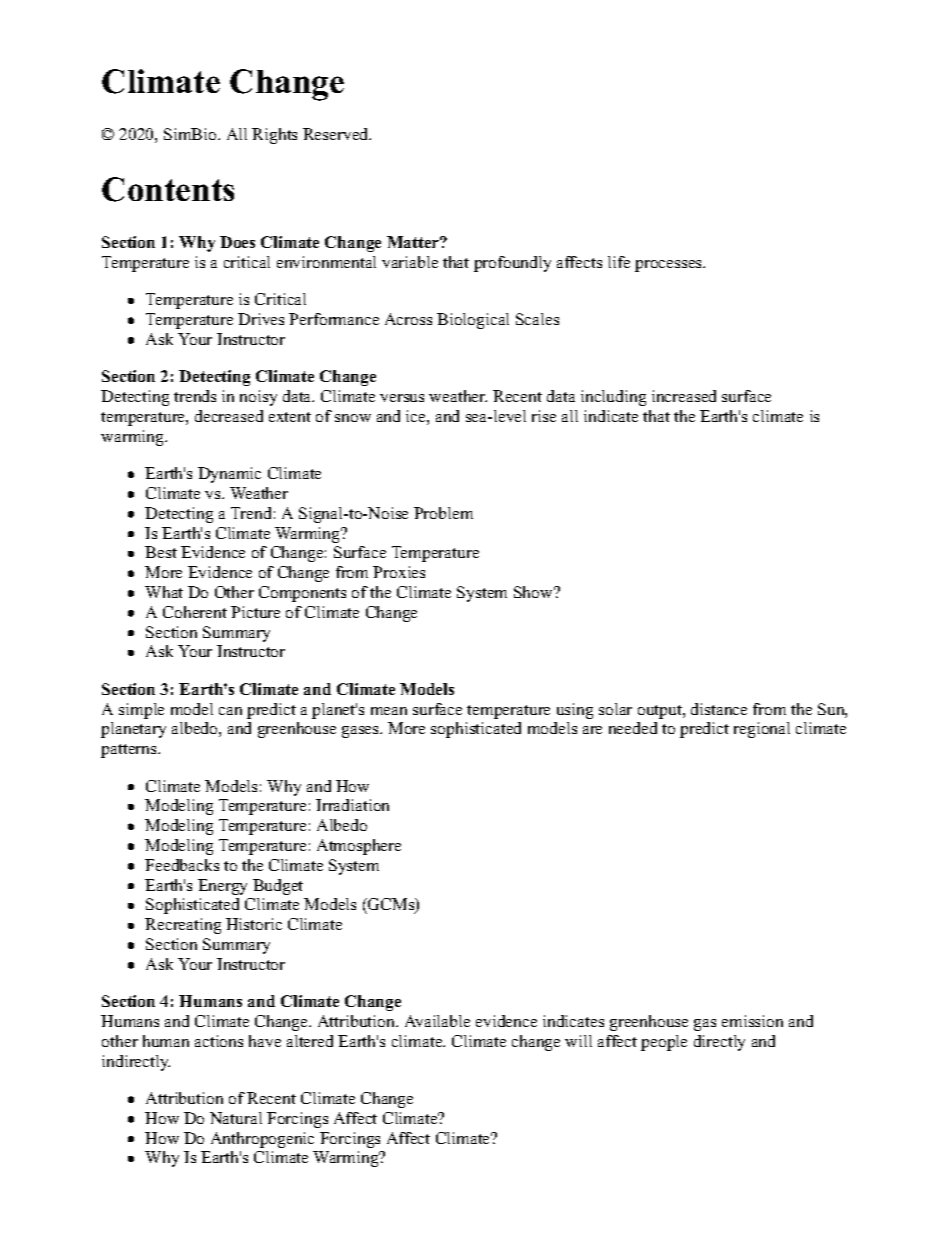  Describe the element at coordinates (168, 189) in the document. I see `Contents` at that location.
